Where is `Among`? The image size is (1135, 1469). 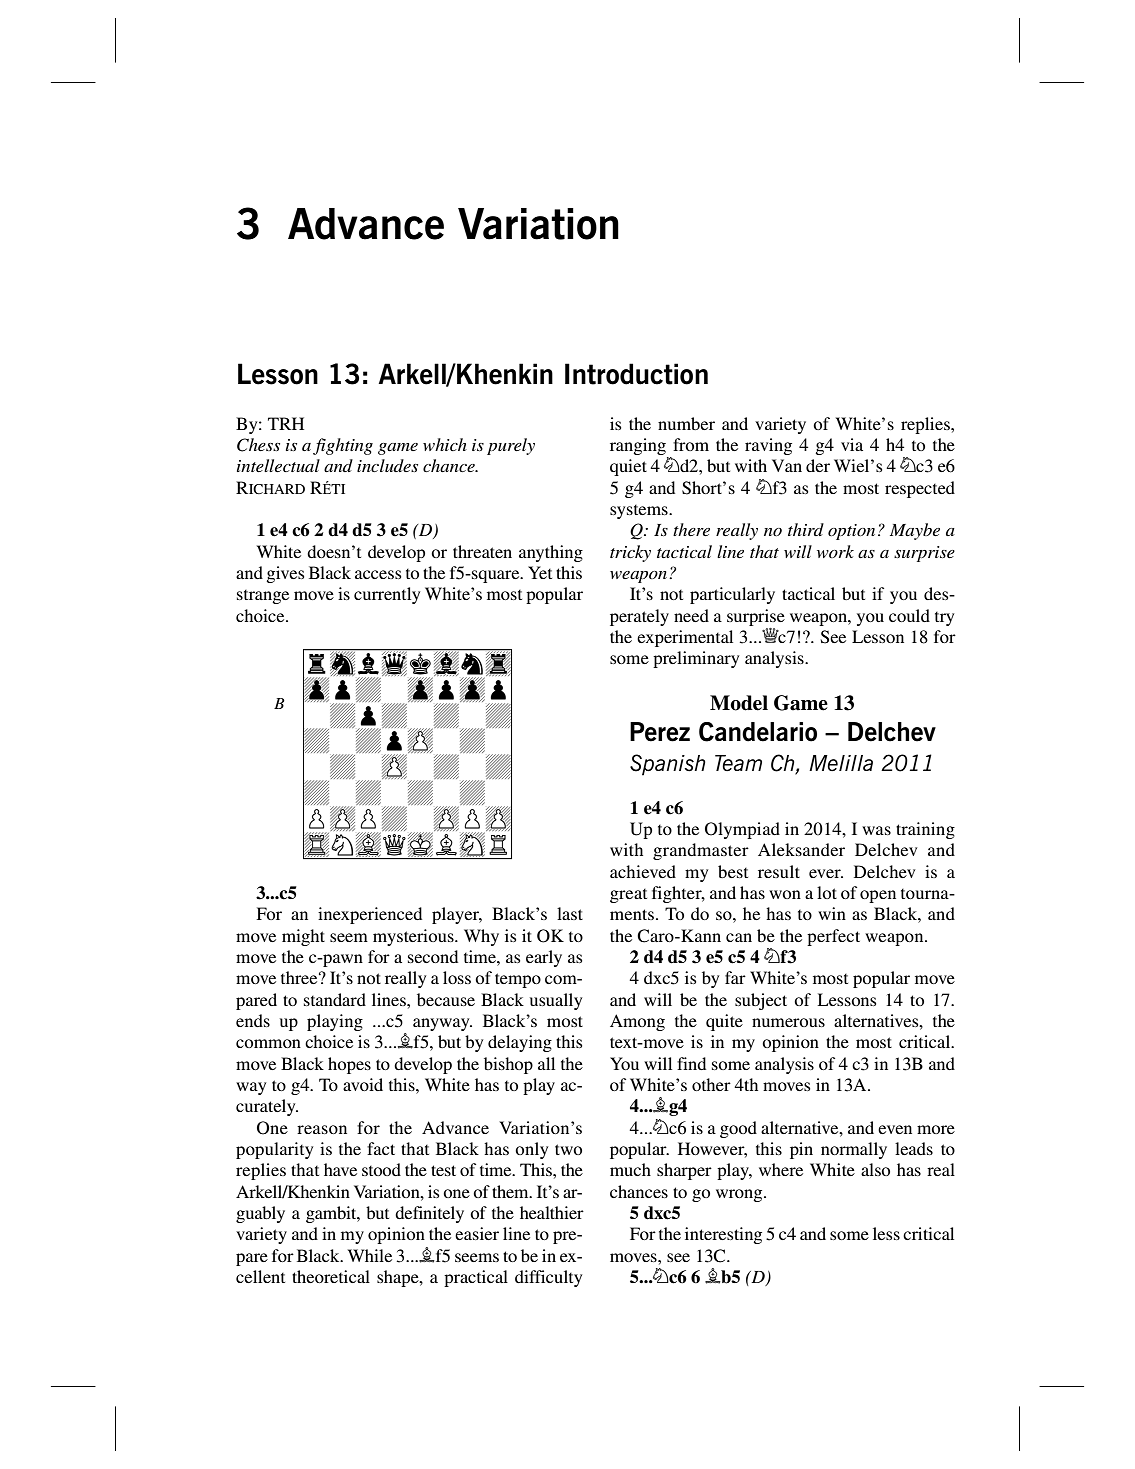
Among is located at coordinates (637, 1022).
